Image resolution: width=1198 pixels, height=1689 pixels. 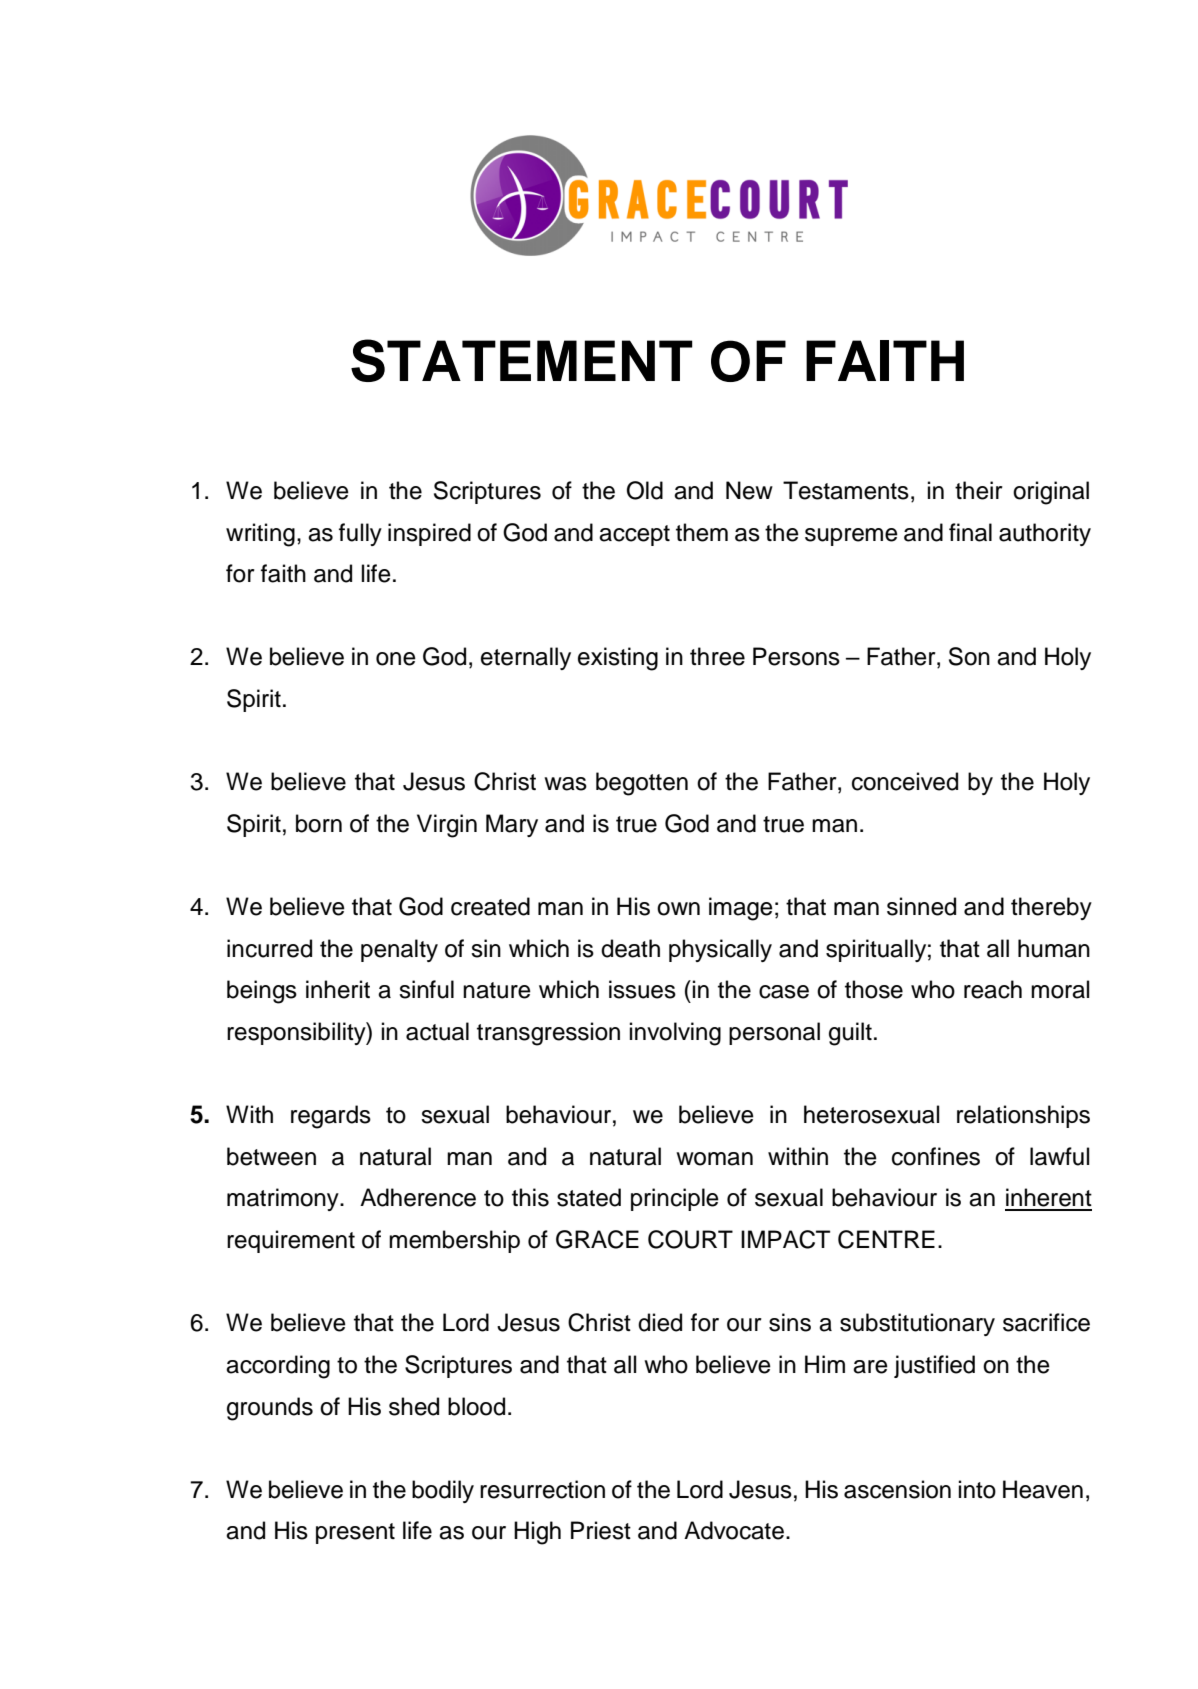 What do you see at coordinates (355, 1533) in the page?
I see `present` at bounding box center [355, 1533].
